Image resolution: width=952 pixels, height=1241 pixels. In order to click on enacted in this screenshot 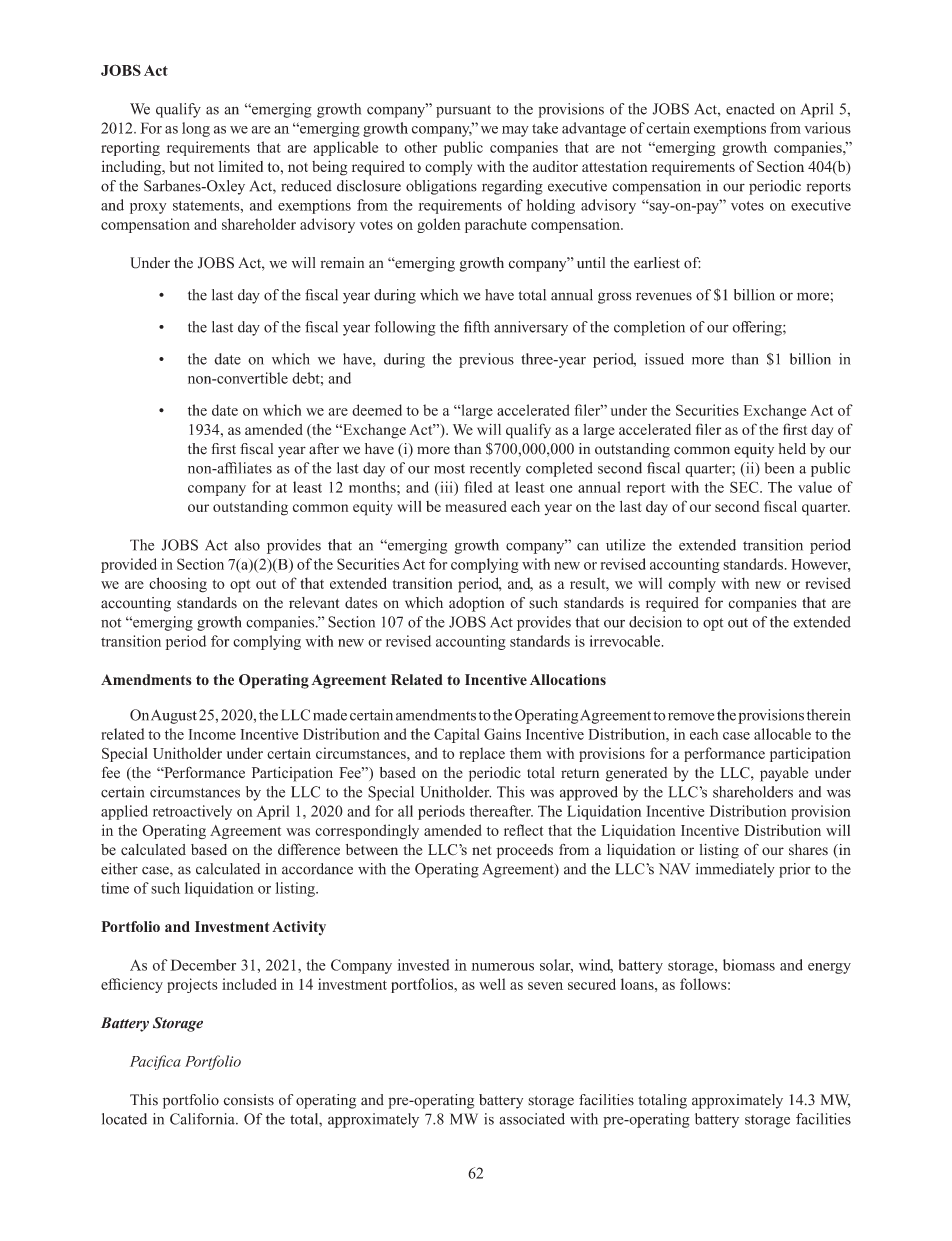, I will do `click(750, 109)`.
